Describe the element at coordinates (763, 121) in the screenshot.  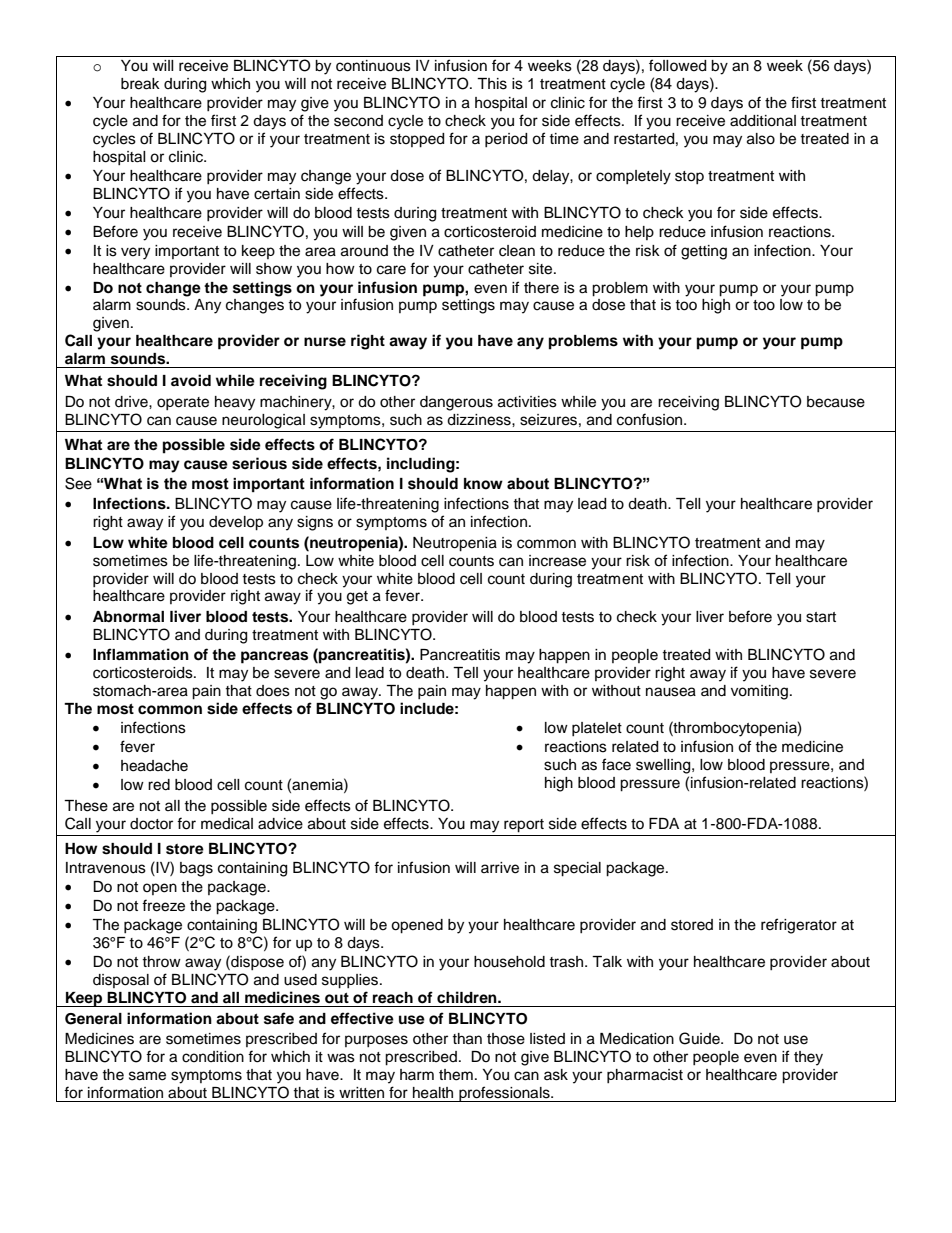
I see `additional` at that location.
